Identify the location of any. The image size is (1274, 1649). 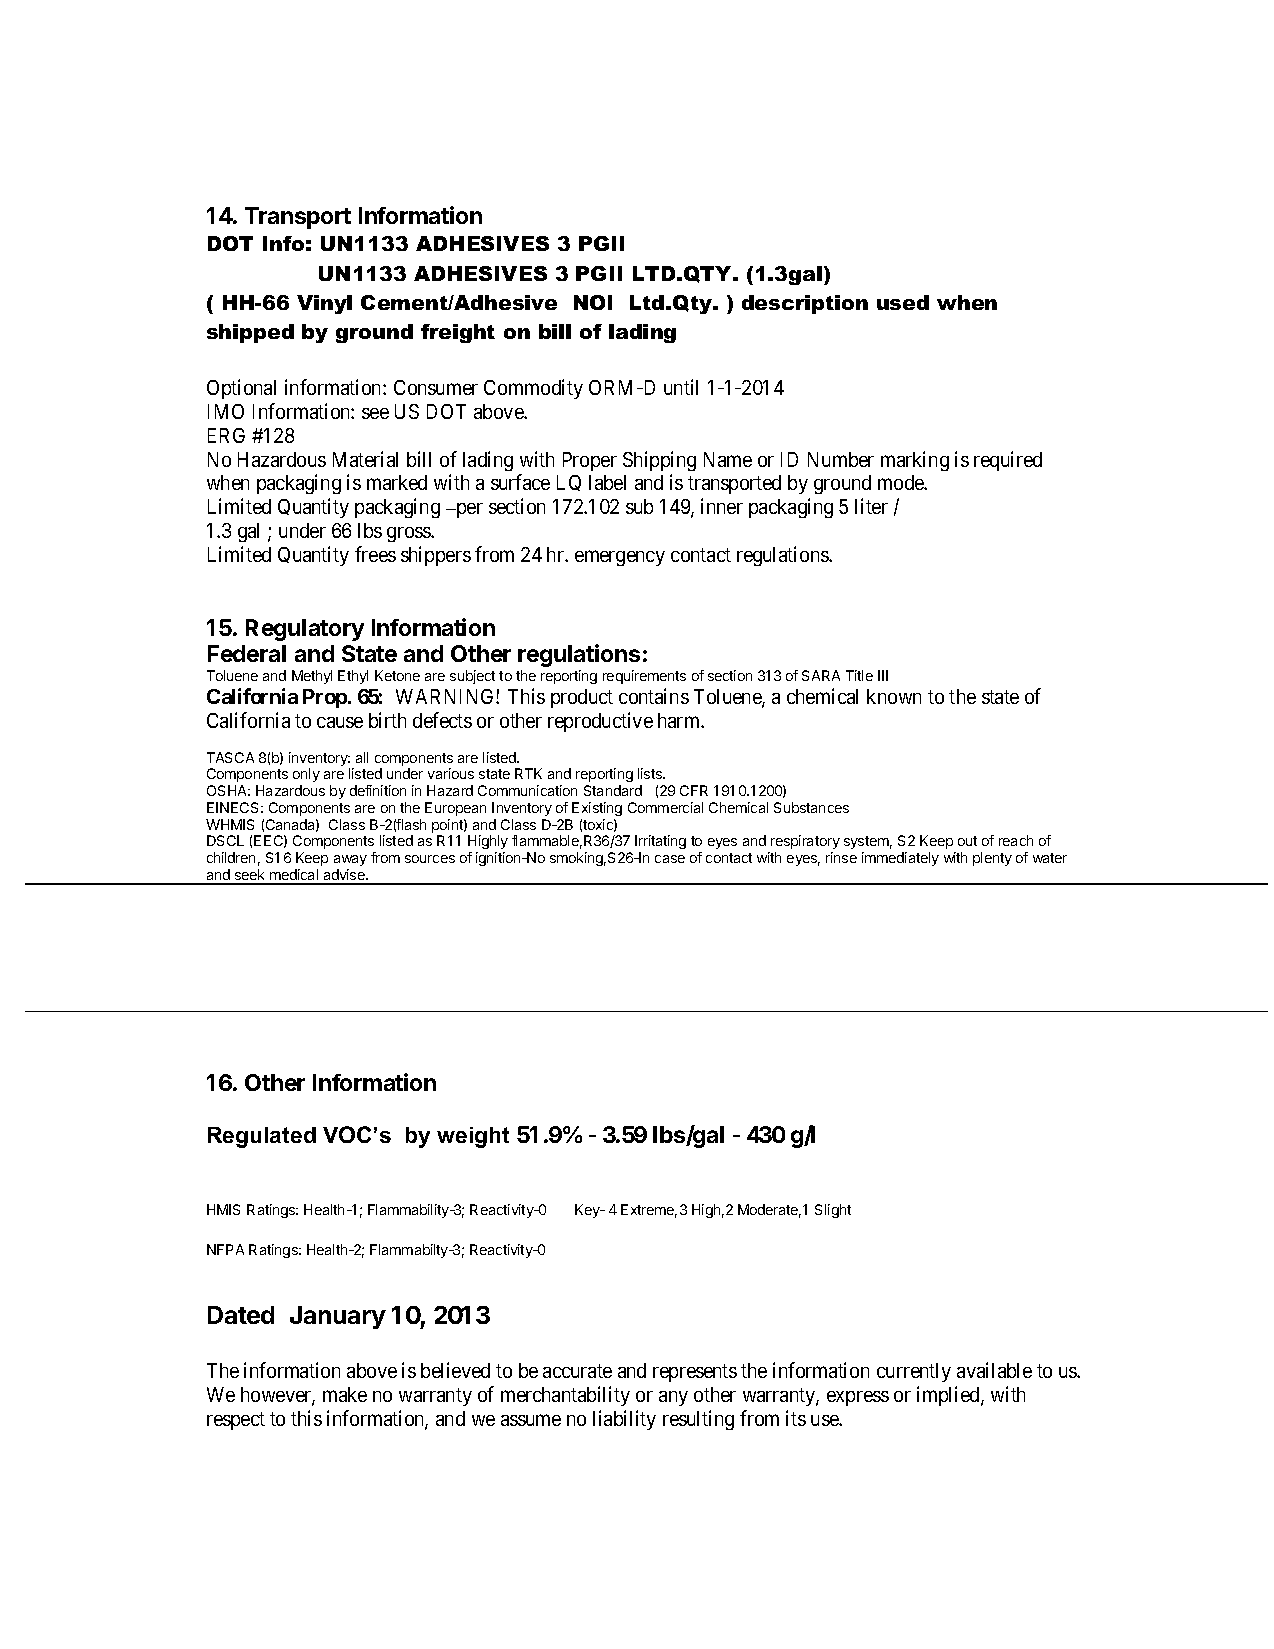
(673, 1398).
